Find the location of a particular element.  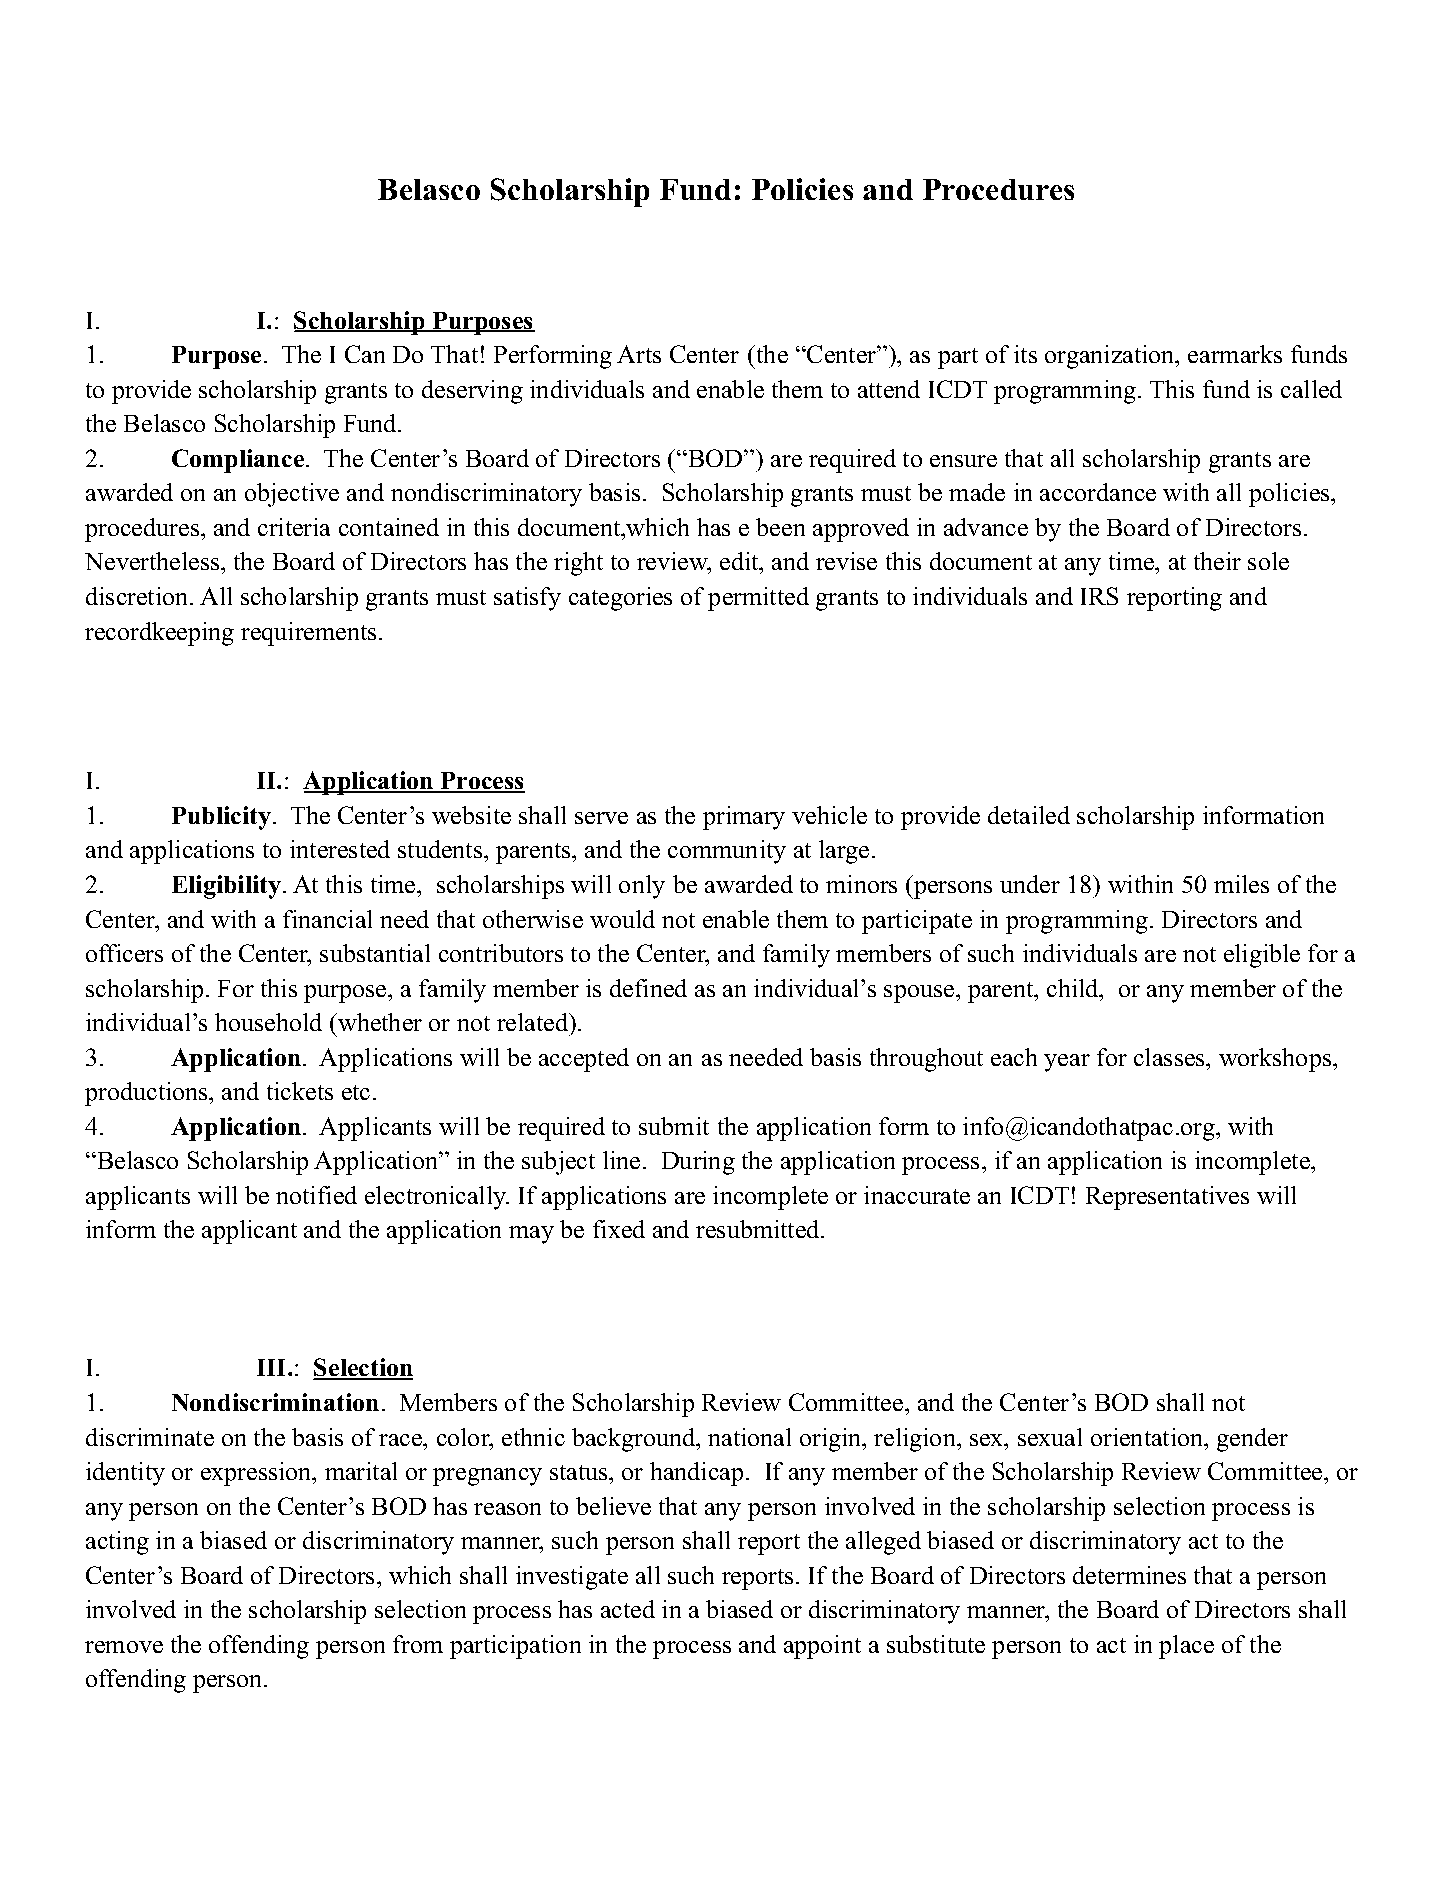

remove is located at coordinates (124, 1647).
